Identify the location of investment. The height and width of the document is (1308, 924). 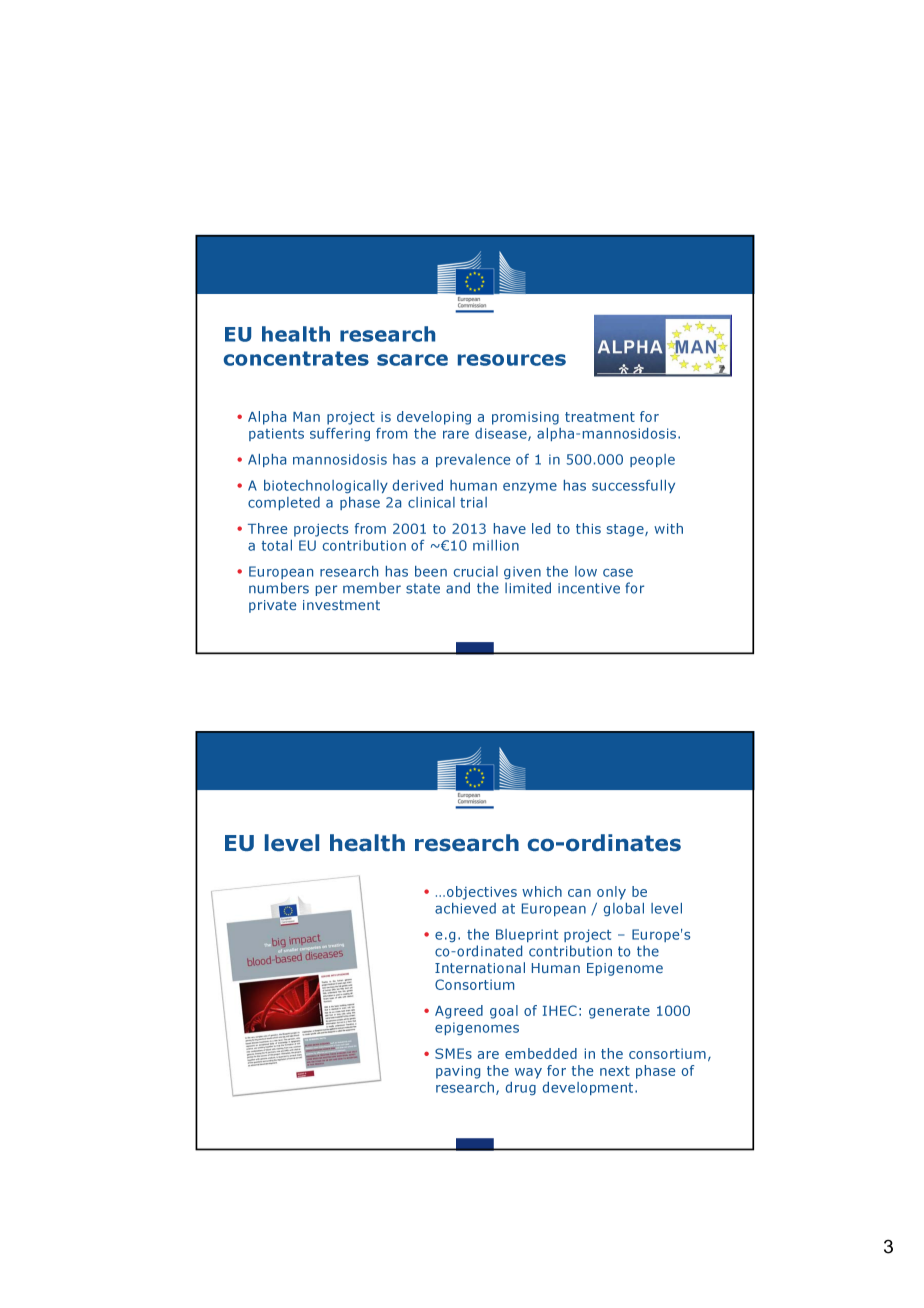
(341, 605).
